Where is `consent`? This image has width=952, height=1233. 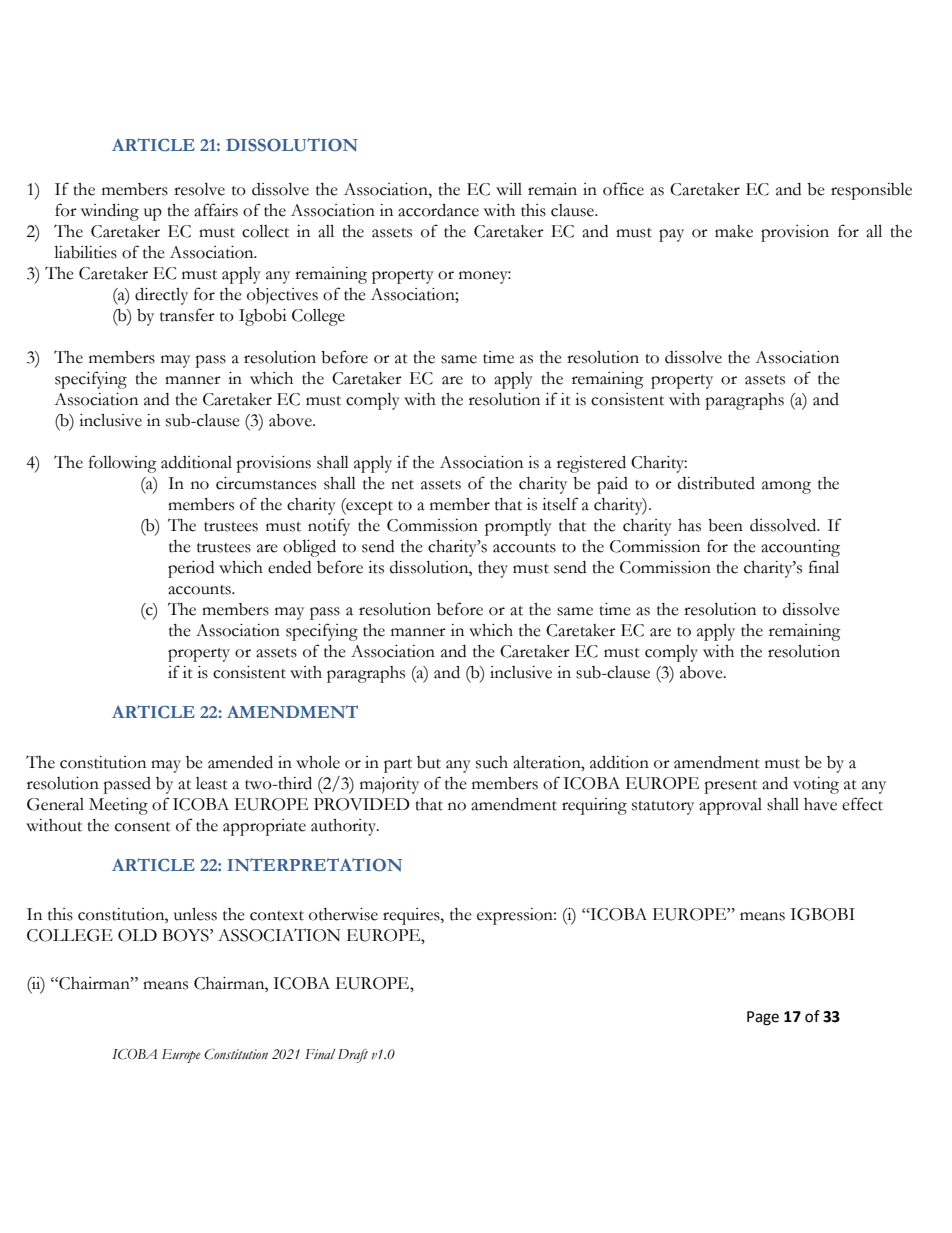 consent is located at coordinates (143, 827).
